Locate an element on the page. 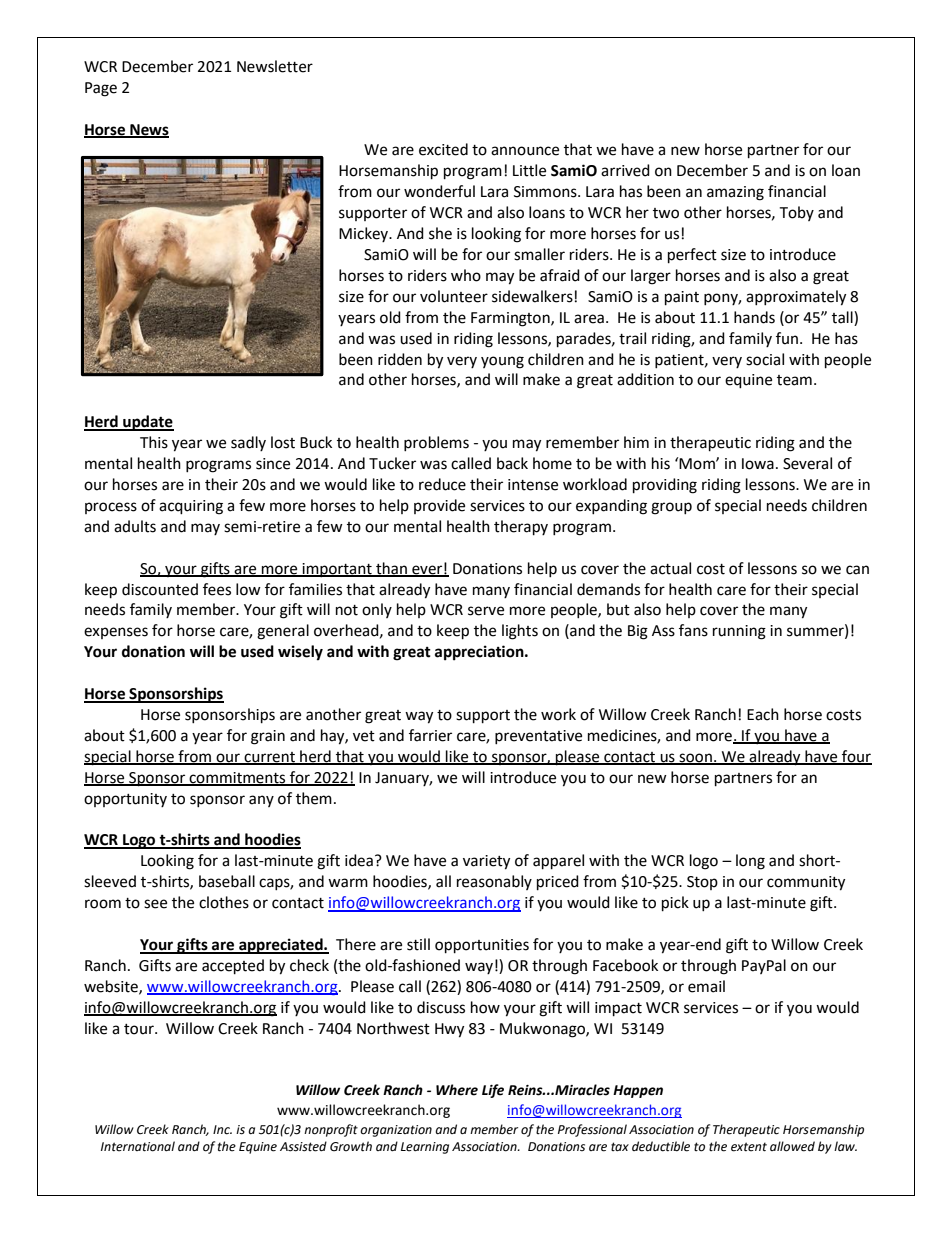  International is located at coordinates (138, 1146).
